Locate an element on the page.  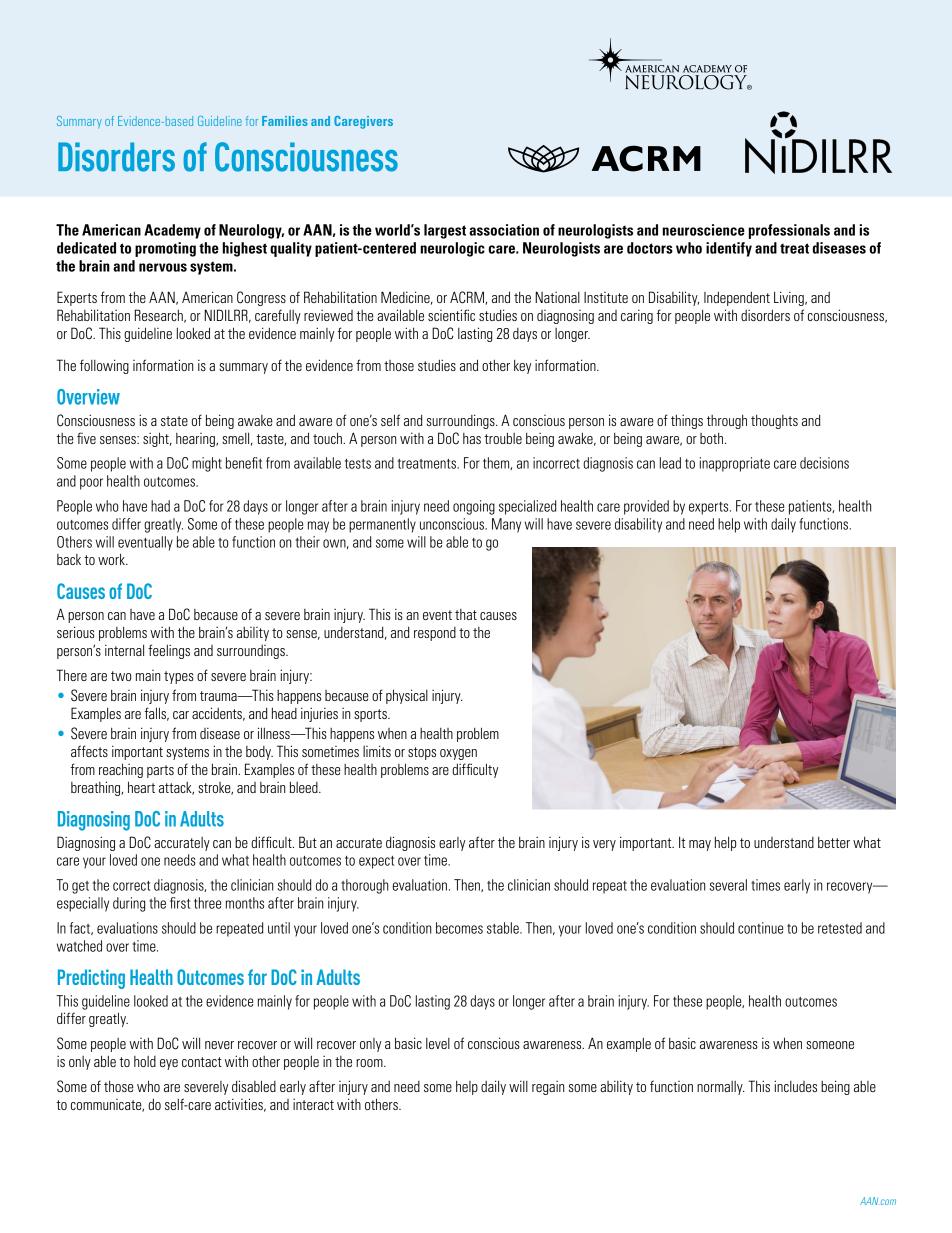
largest is located at coordinates (445, 231).
